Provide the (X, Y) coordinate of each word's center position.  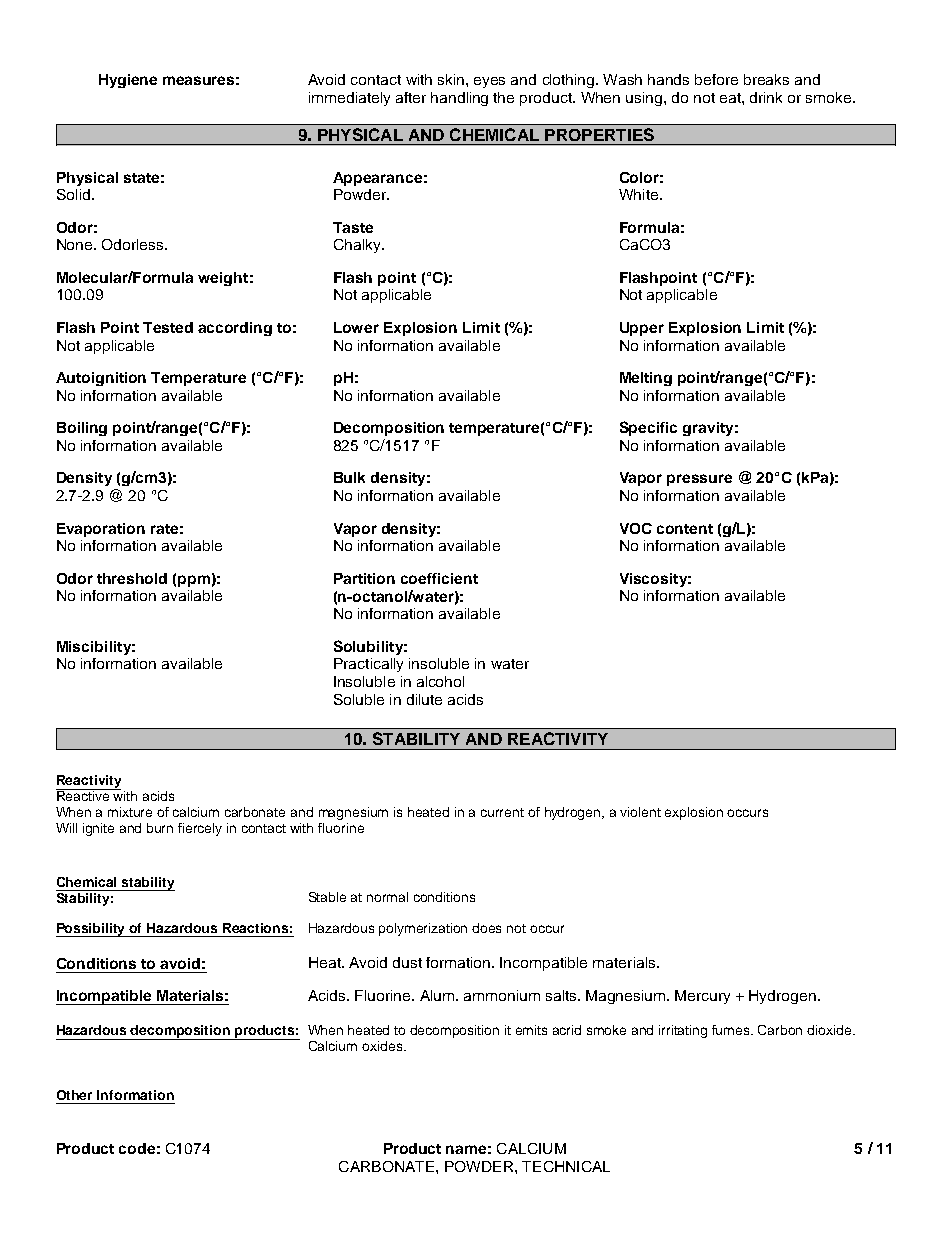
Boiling (82, 429)
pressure (699, 480)
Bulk (349, 477)
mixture (130, 812)
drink (766, 97)
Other (74, 1095)
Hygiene (128, 81)
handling (459, 99)
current (502, 812)
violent (640, 812)
